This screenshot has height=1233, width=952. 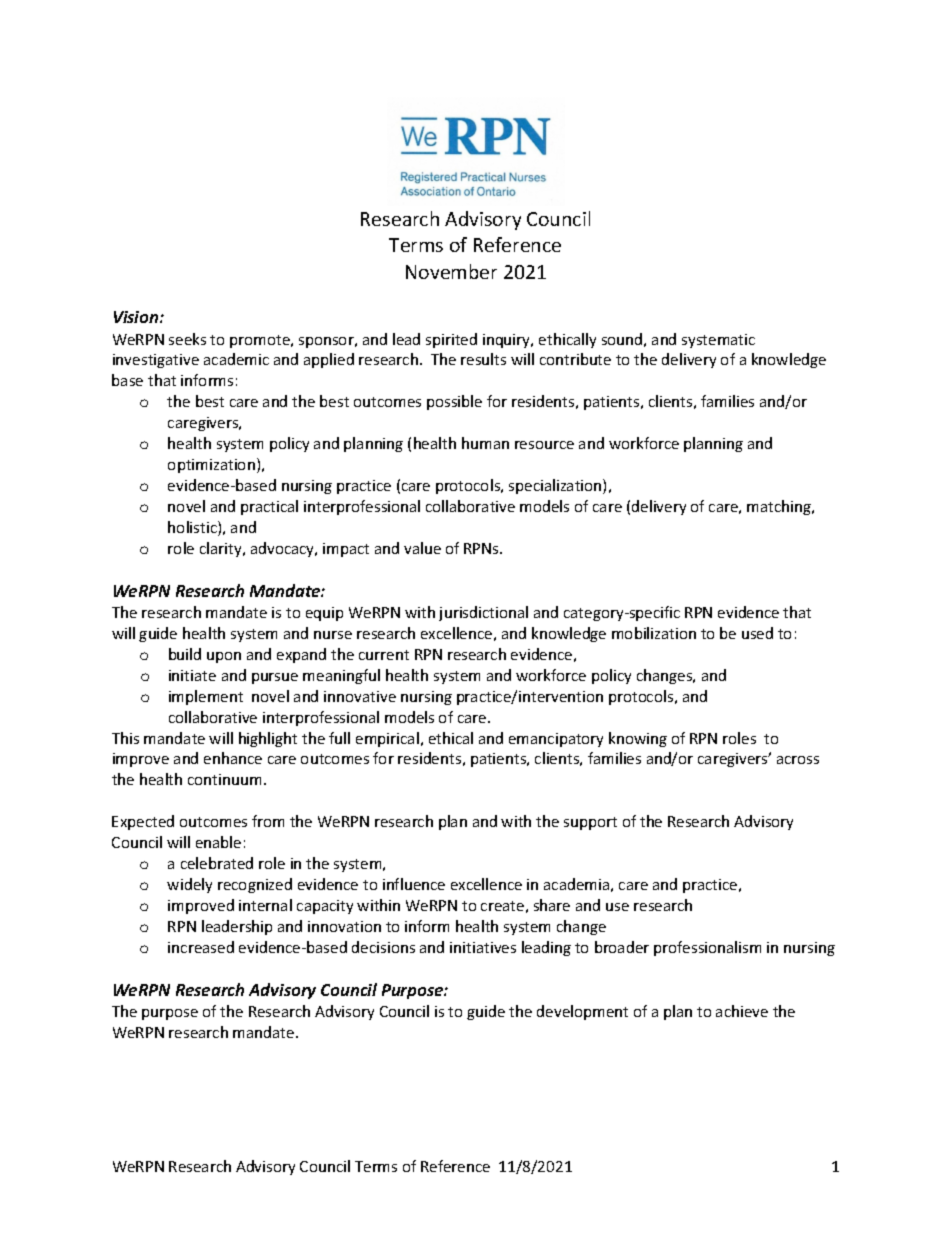 What do you see at coordinates (137, 317) in the screenshot?
I see `Vision` at bounding box center [137, 317].
